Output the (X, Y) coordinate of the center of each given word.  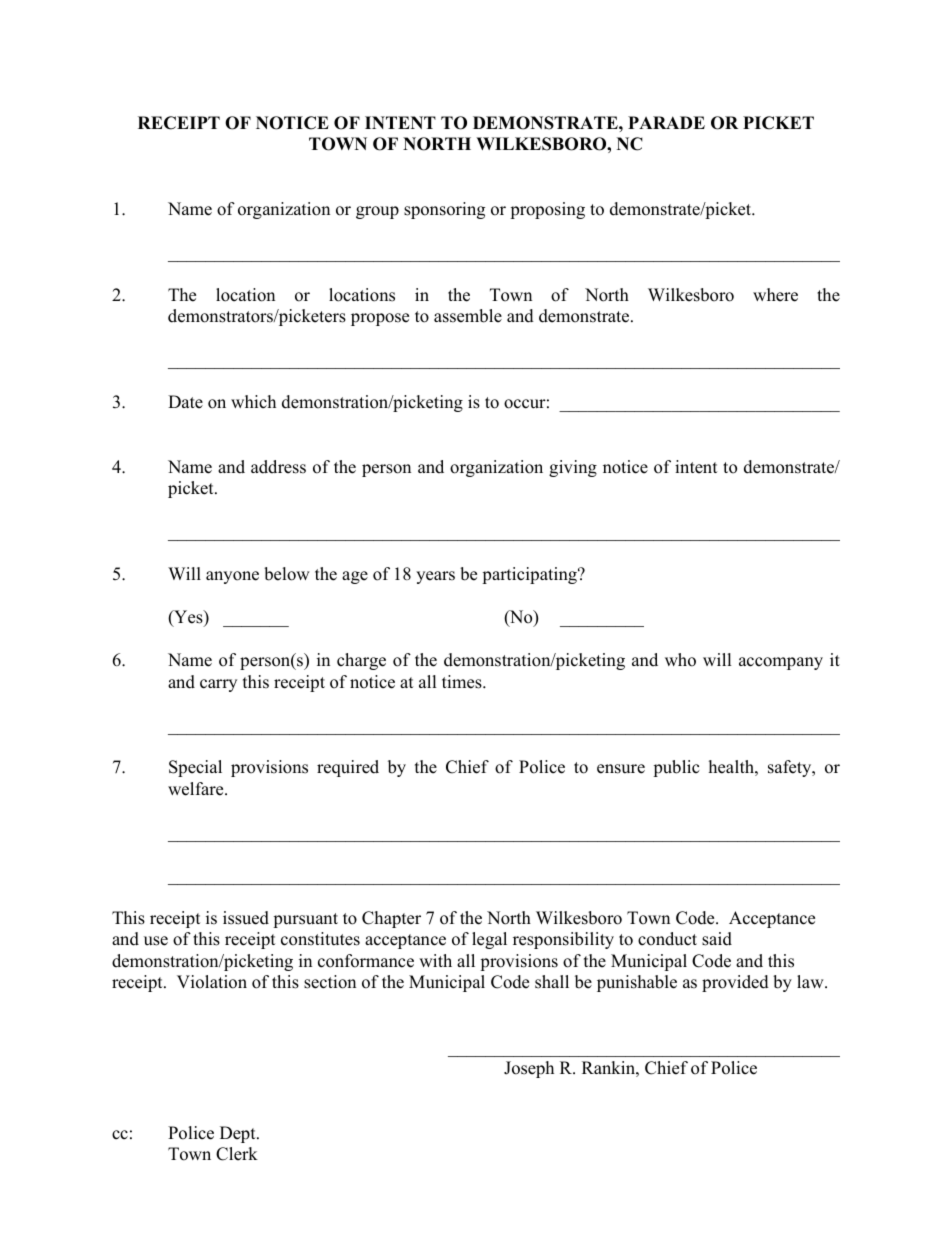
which (253, 402)
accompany (781, 663)
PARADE (666, 122)
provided (735, 983)
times (463, 682)
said (717, 939)
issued (246, 918)
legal (489, 940)
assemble (468, 316)
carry (218, 685)
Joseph (529, 1069)
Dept (239, 1134)
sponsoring (444, 210)
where (775, 295)
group (377, 212)
